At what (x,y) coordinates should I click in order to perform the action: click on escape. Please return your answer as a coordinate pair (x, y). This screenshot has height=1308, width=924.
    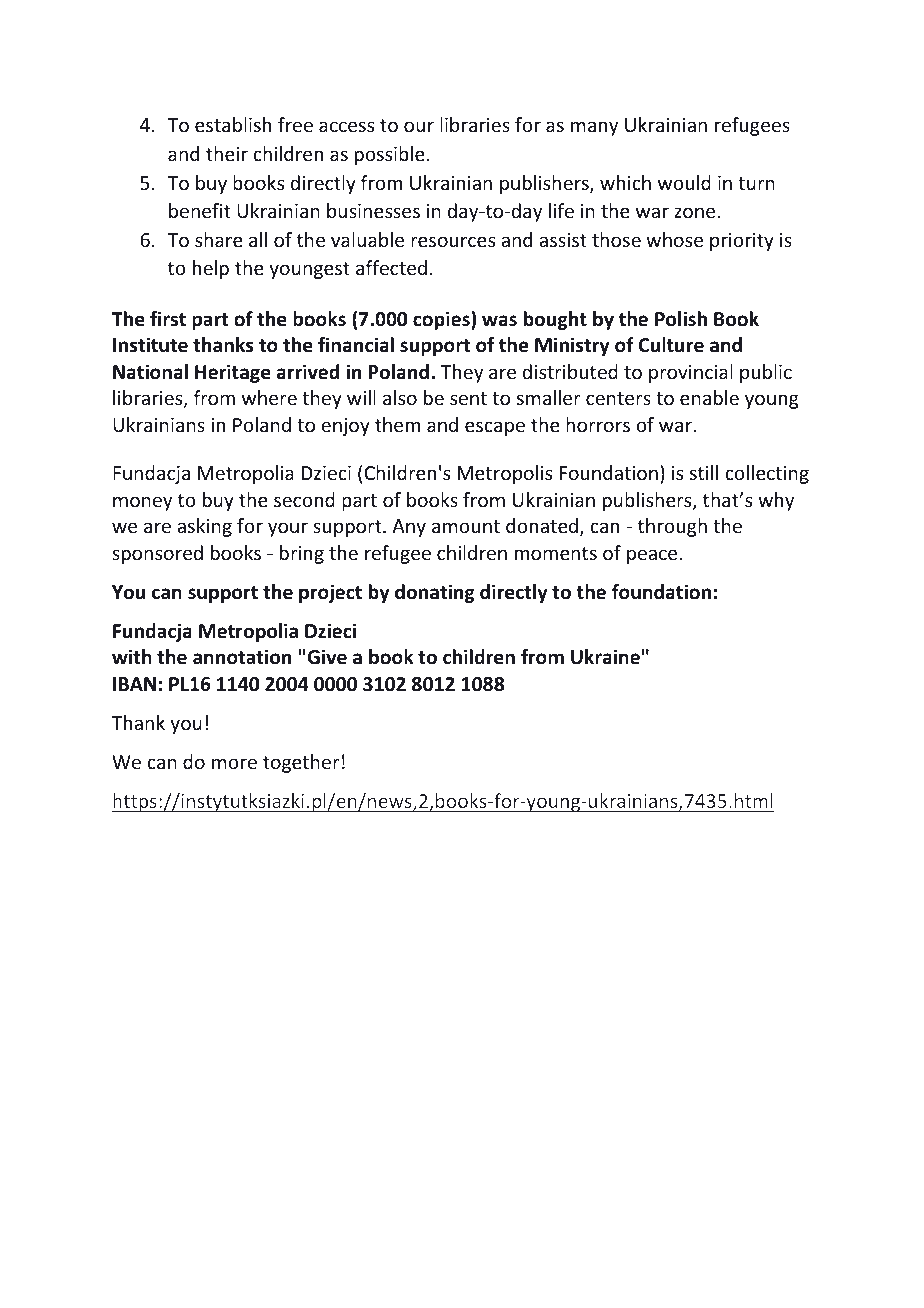
    Looking at the image, I should click on (495, 428).
